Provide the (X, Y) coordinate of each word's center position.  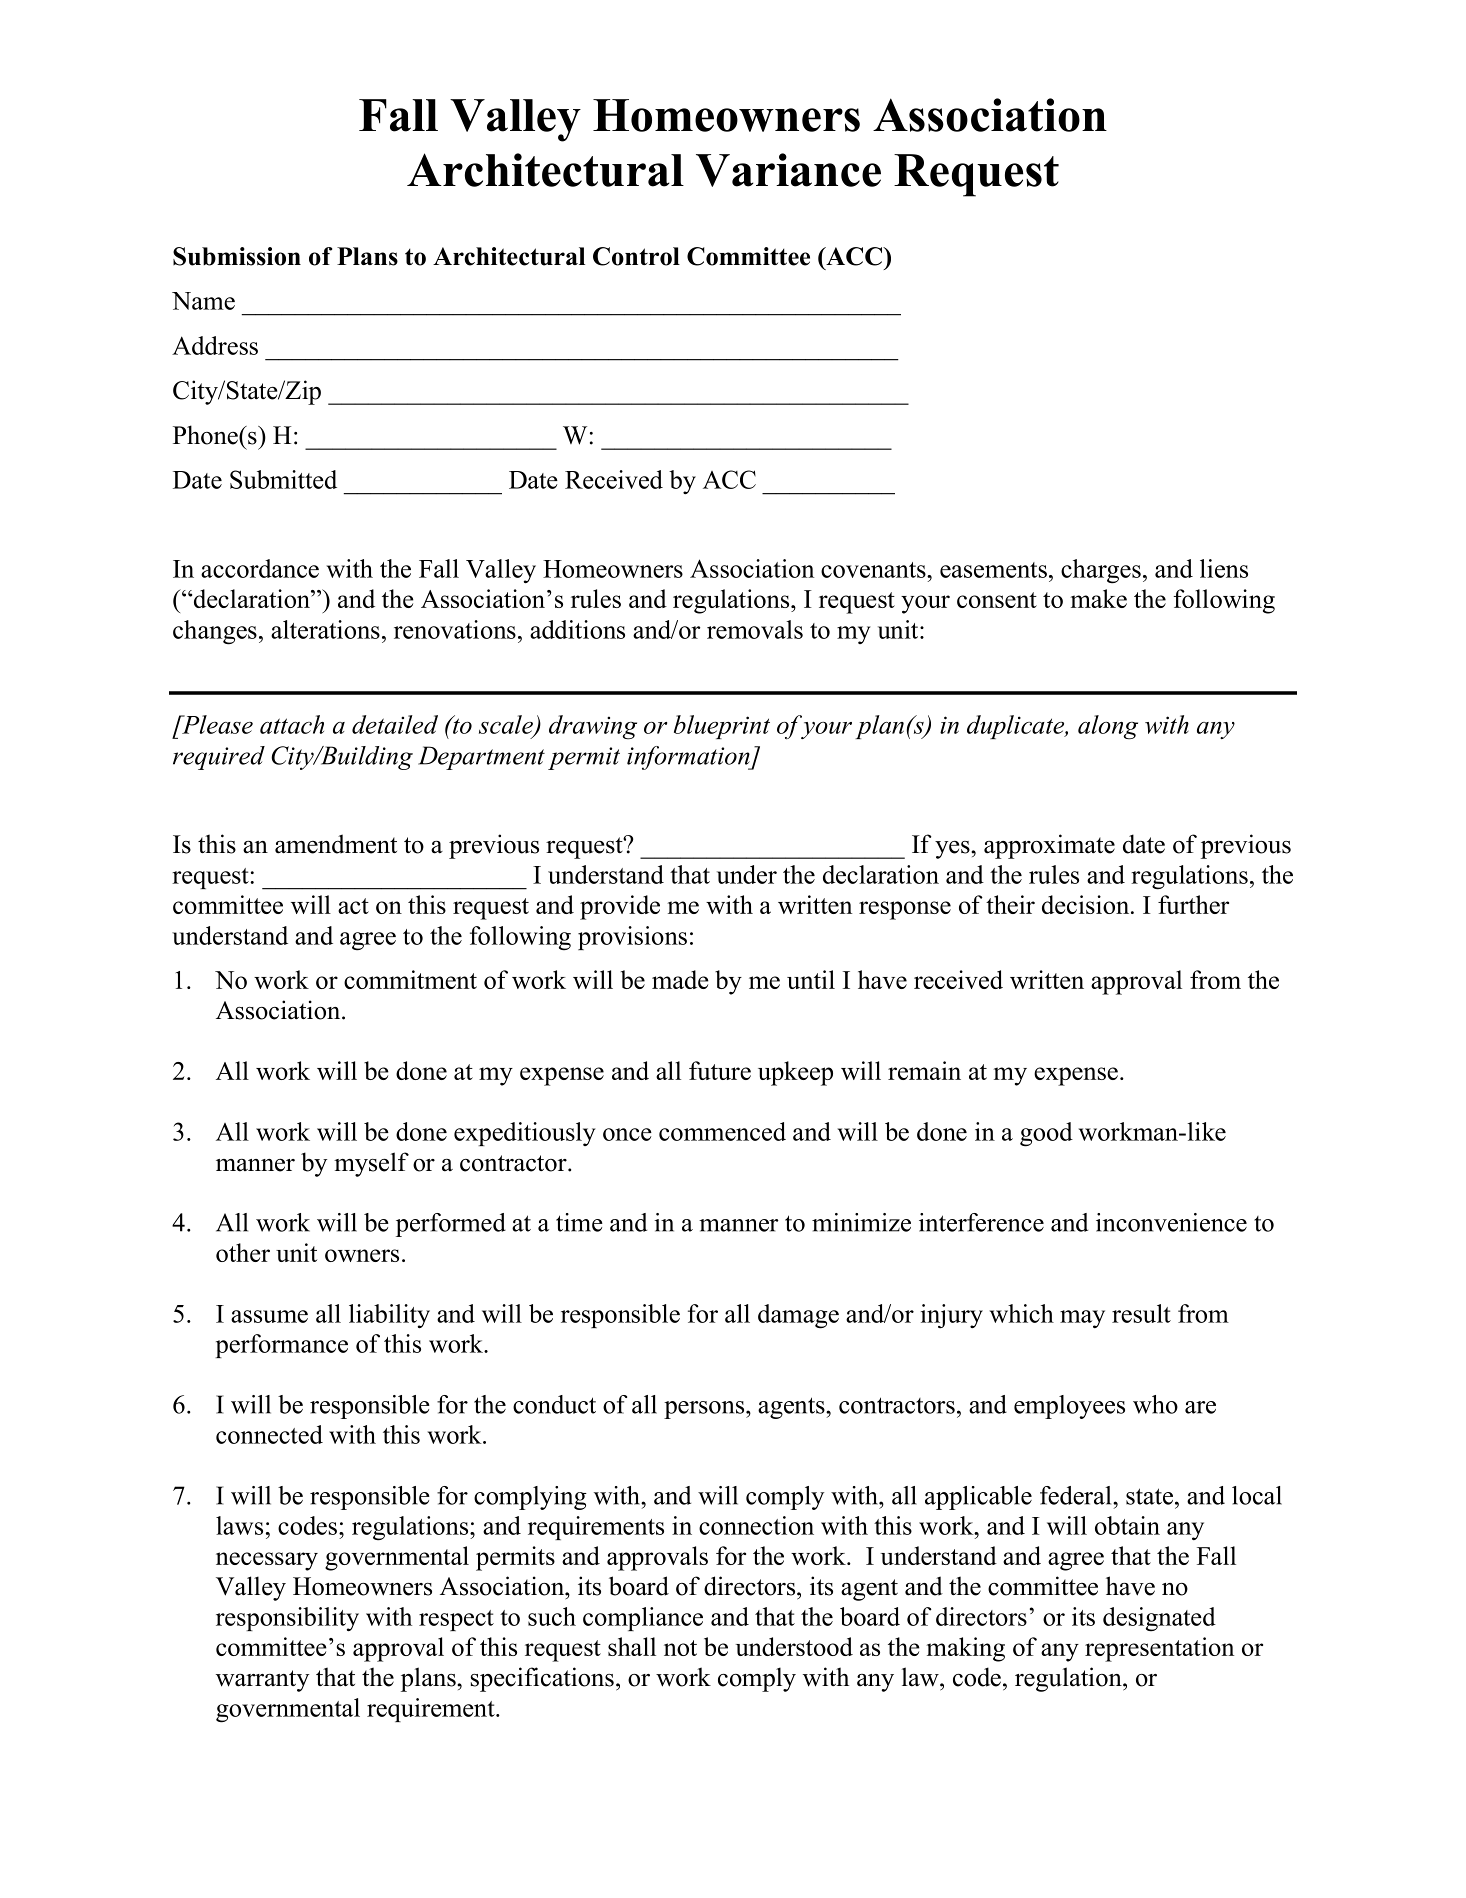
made (680, 979)
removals (755, 629)
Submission (237, 256)
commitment (410, 979)
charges (1101, 571)
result (1141, 1313)
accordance (260, 568)
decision (1087, 904)
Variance (788, 170)
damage (798, 1316)
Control (636, 256)
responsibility (287, 1619)
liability (389, 1316)
